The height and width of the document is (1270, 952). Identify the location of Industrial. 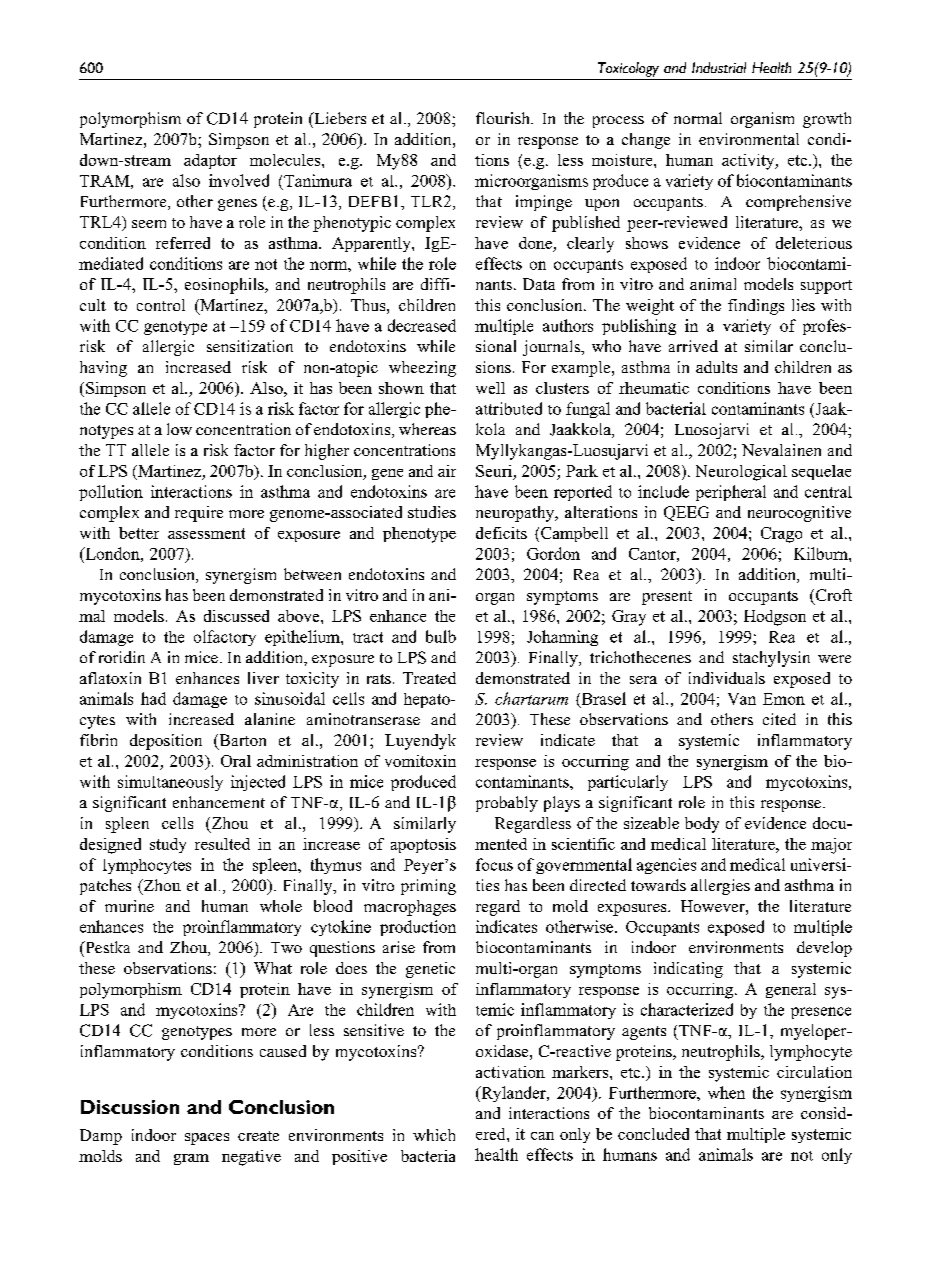
(719, 67).
